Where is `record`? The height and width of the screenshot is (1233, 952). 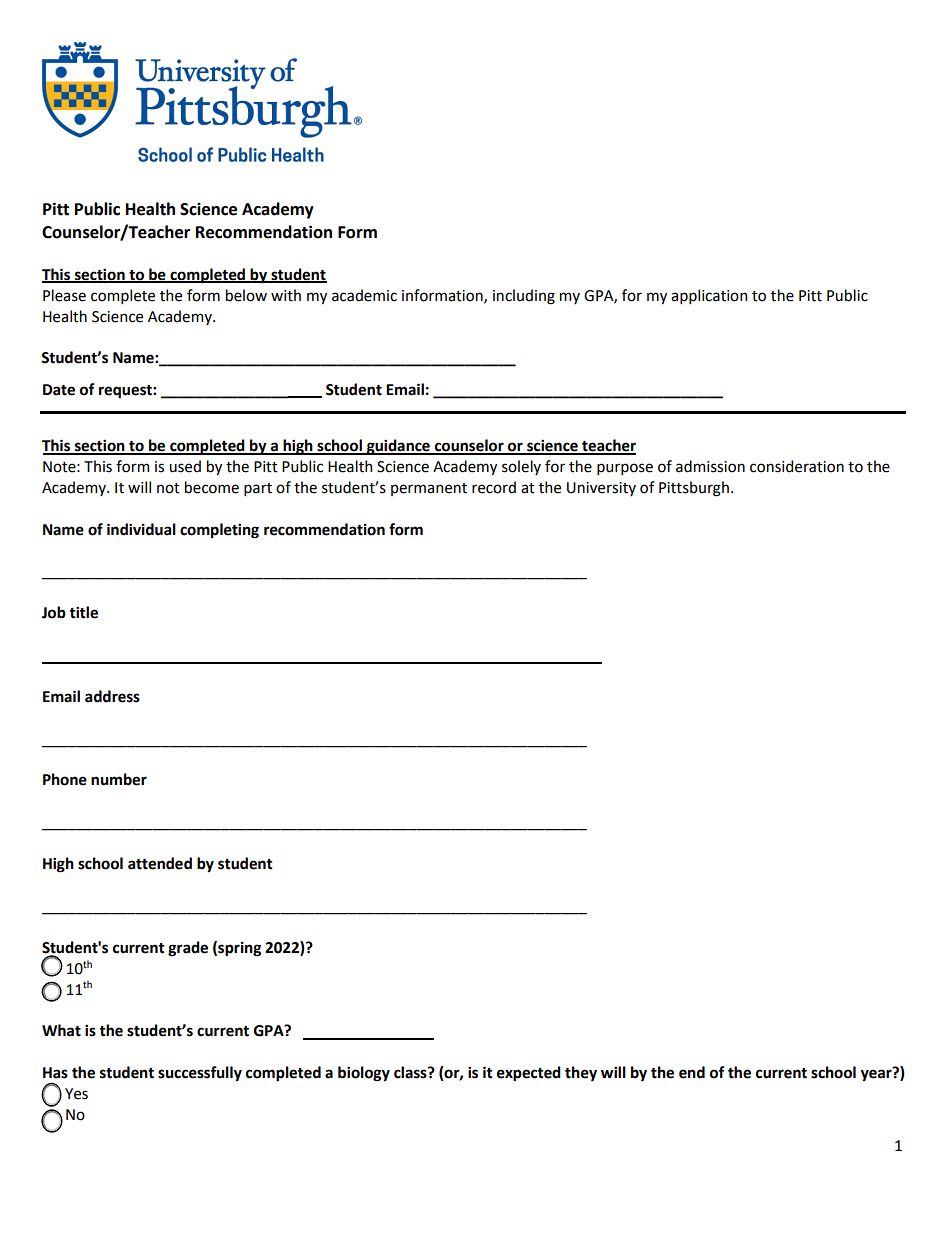 record is located at coordinates (494, 487).
